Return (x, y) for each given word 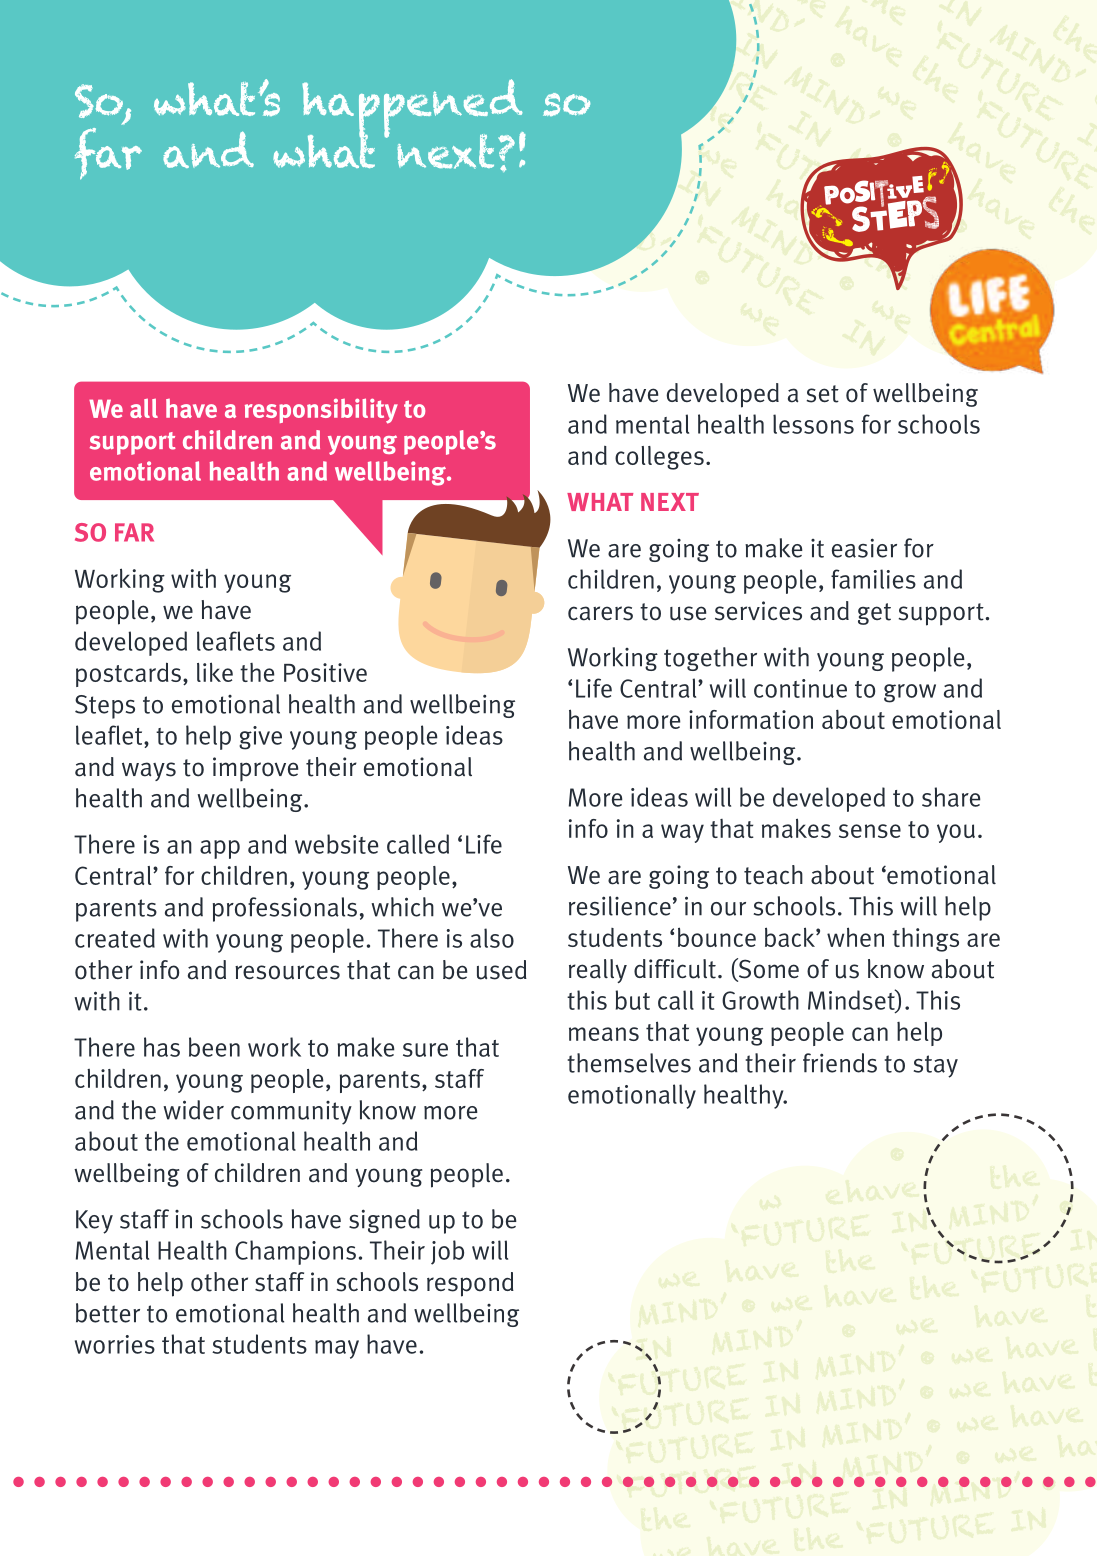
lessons (813, 424)
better (108, 1313)
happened (413, 110)
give (260, 738)
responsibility (321, 411)
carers (600, 613)
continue (800, 688)
